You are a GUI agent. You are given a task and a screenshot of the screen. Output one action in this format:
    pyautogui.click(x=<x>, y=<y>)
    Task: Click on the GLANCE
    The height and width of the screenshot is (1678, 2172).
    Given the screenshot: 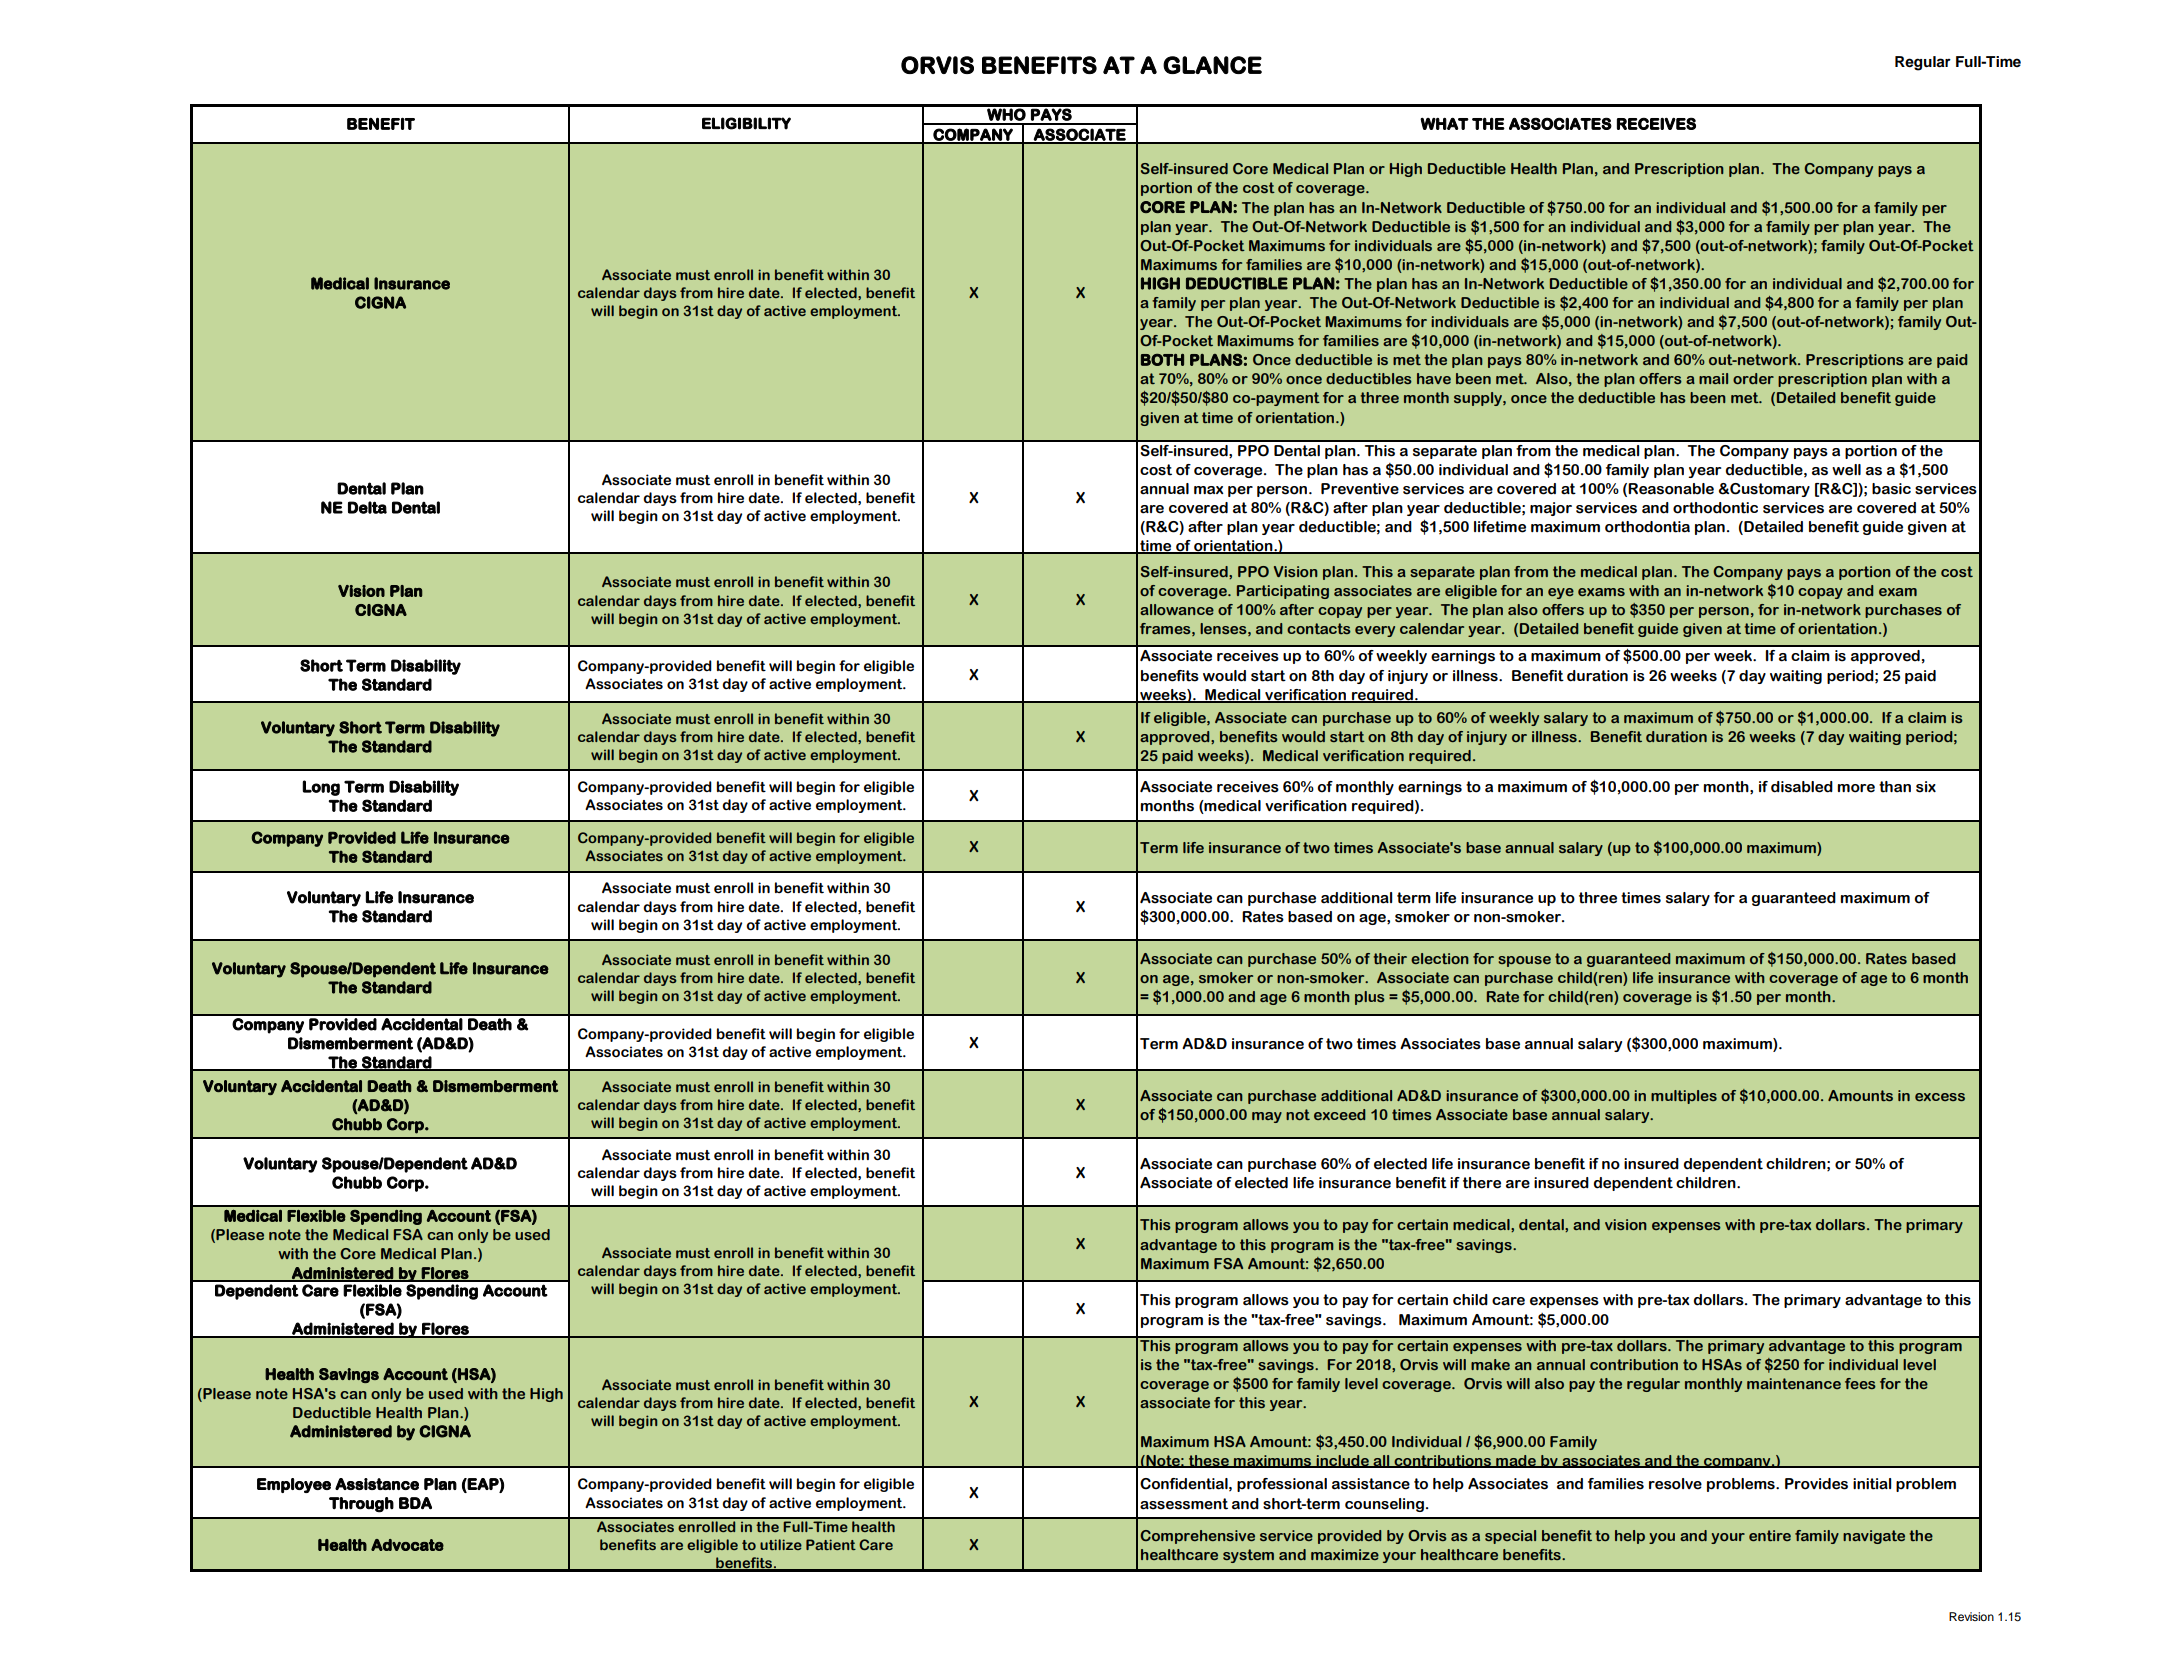 What is the action you would take?
    pyautogui.click(x=1212, y=65)
